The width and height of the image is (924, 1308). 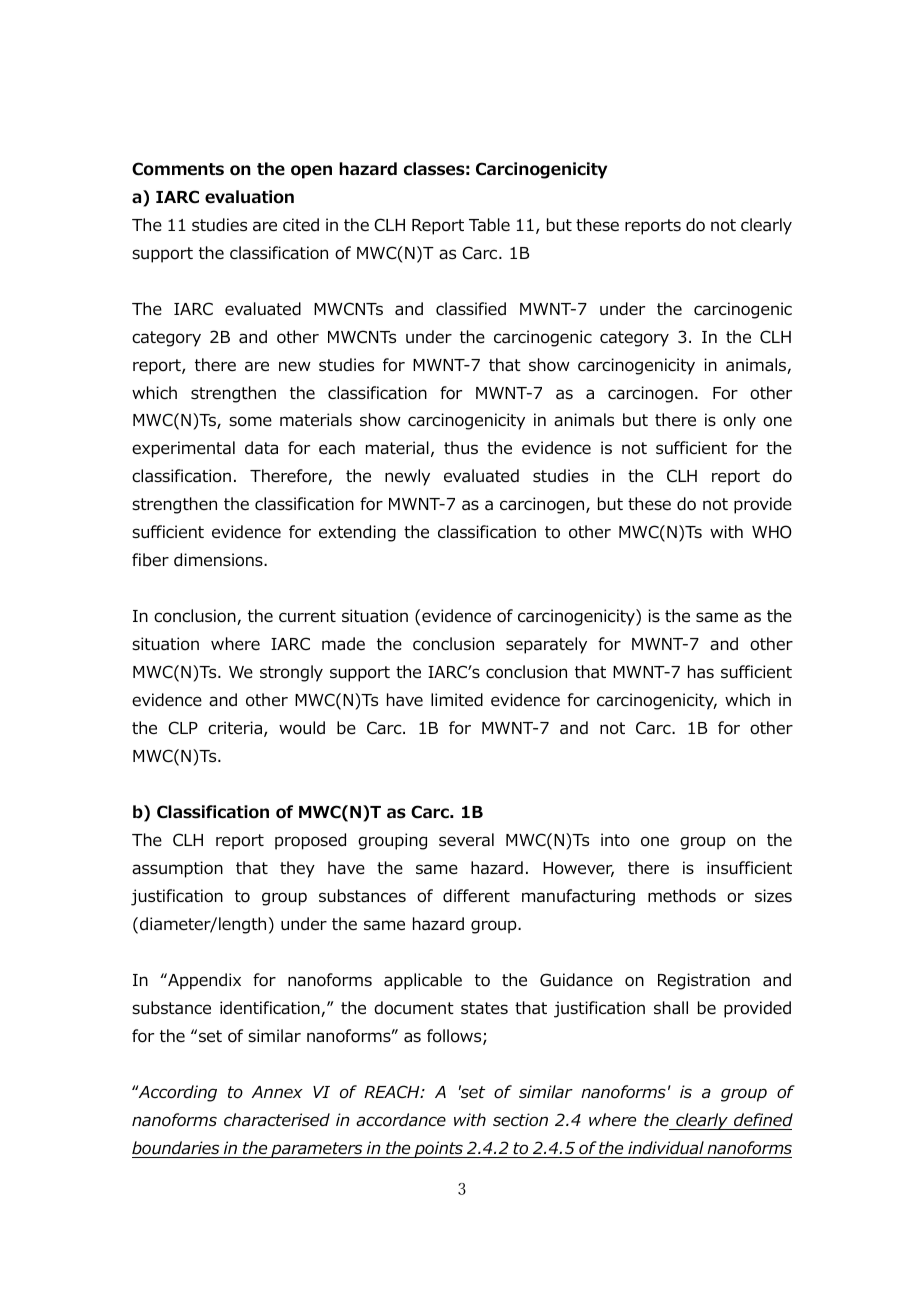 What do you see at coordinates (466, 840) in the image?
I see `several` at bounding box center [466, 840].
